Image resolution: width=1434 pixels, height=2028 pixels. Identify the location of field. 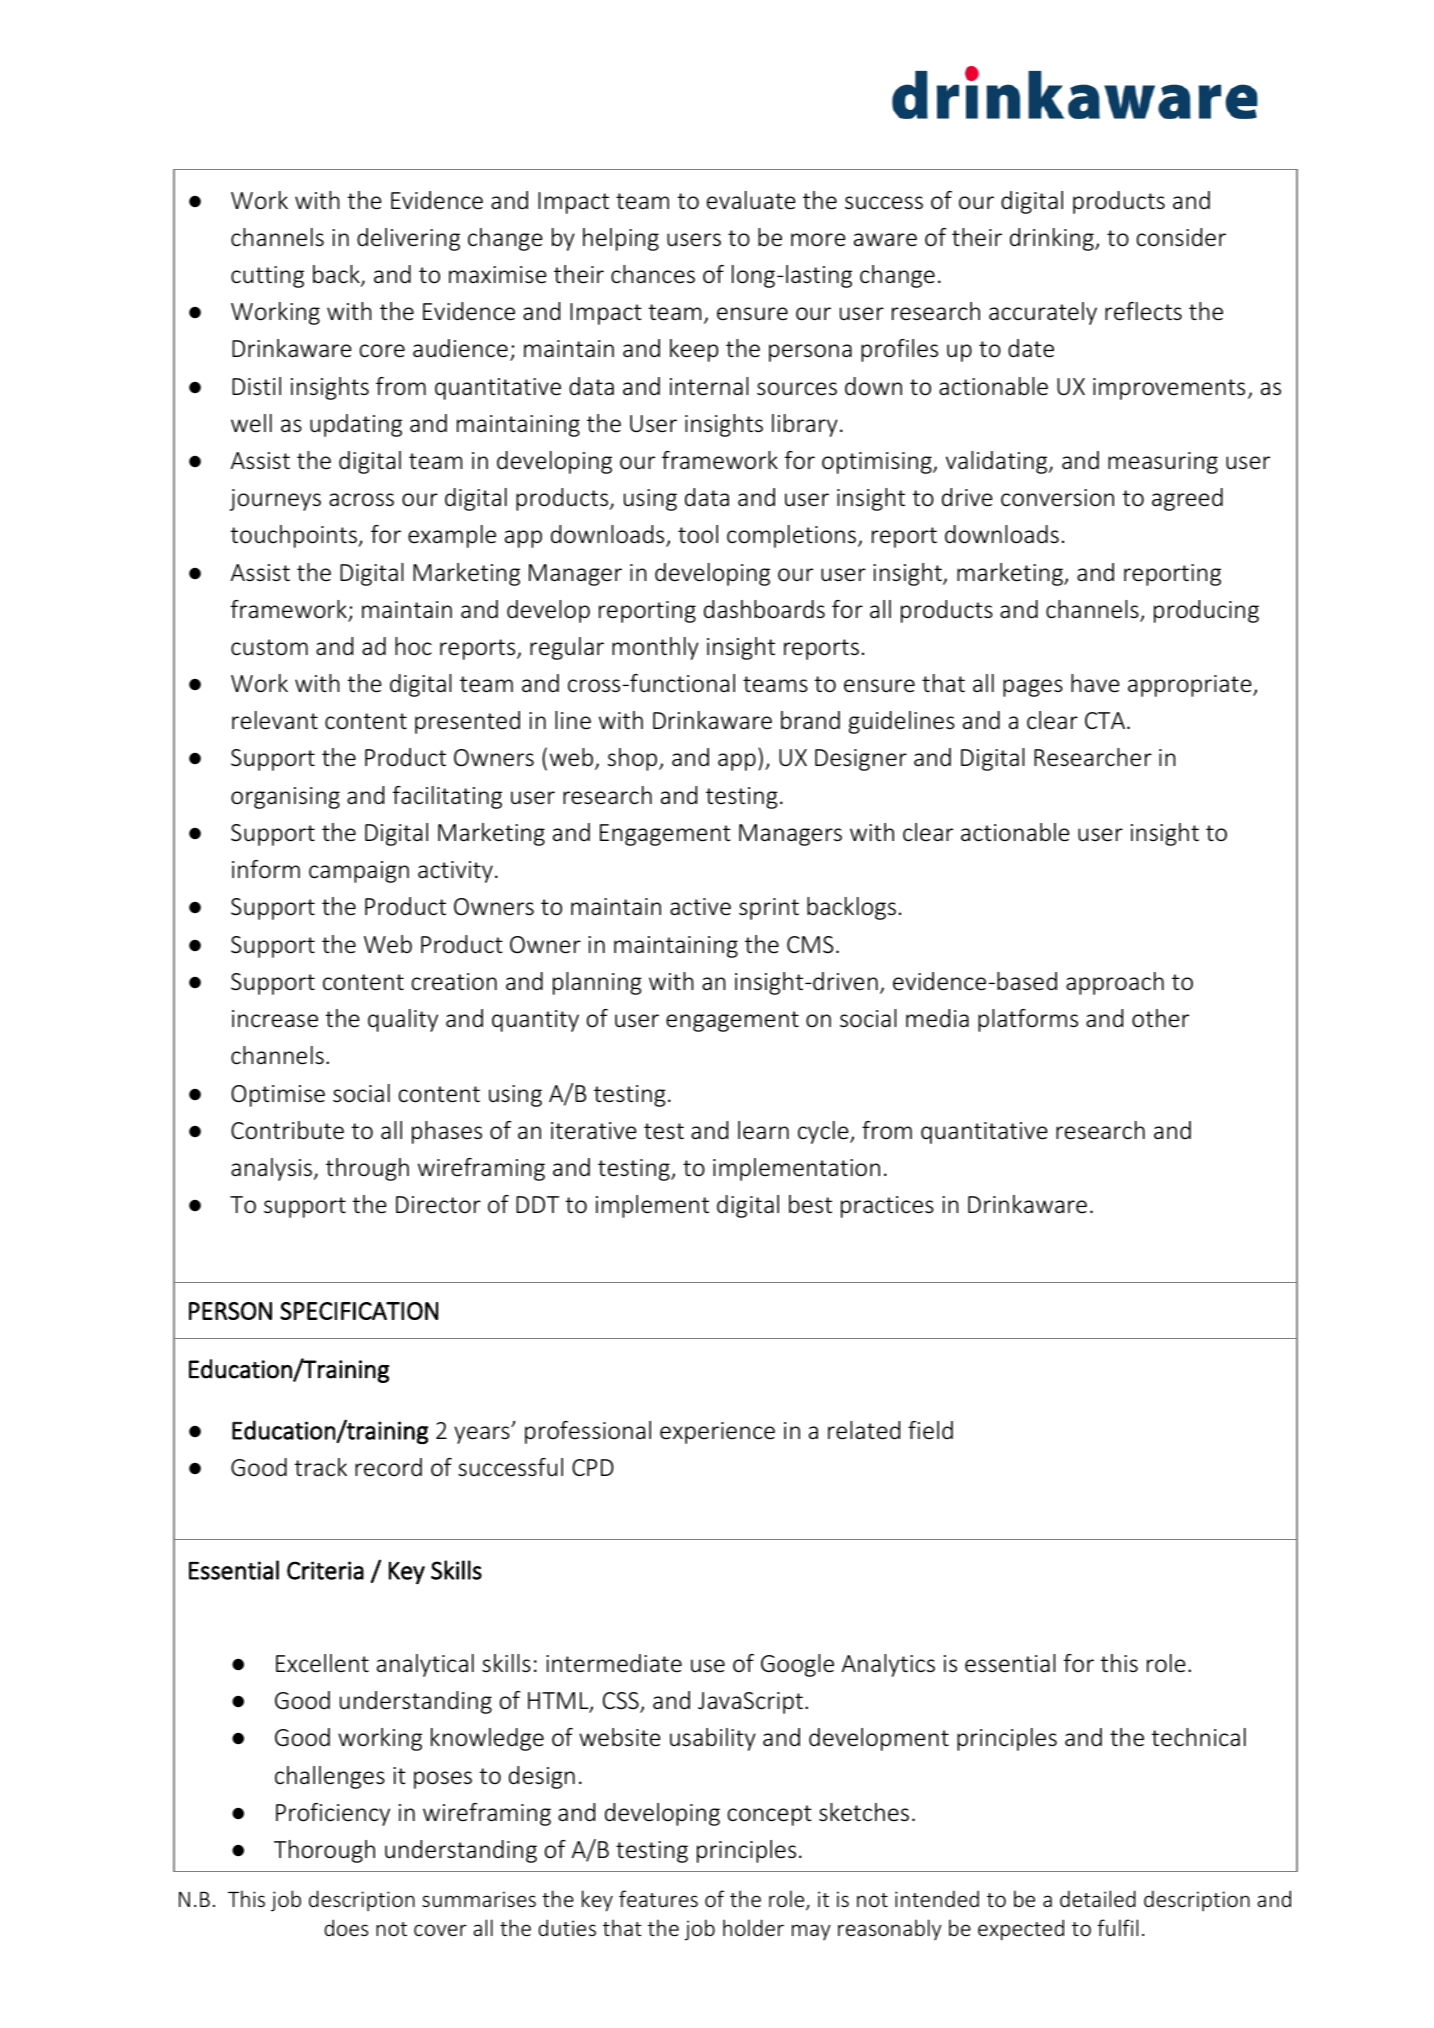
(930, 1430).
